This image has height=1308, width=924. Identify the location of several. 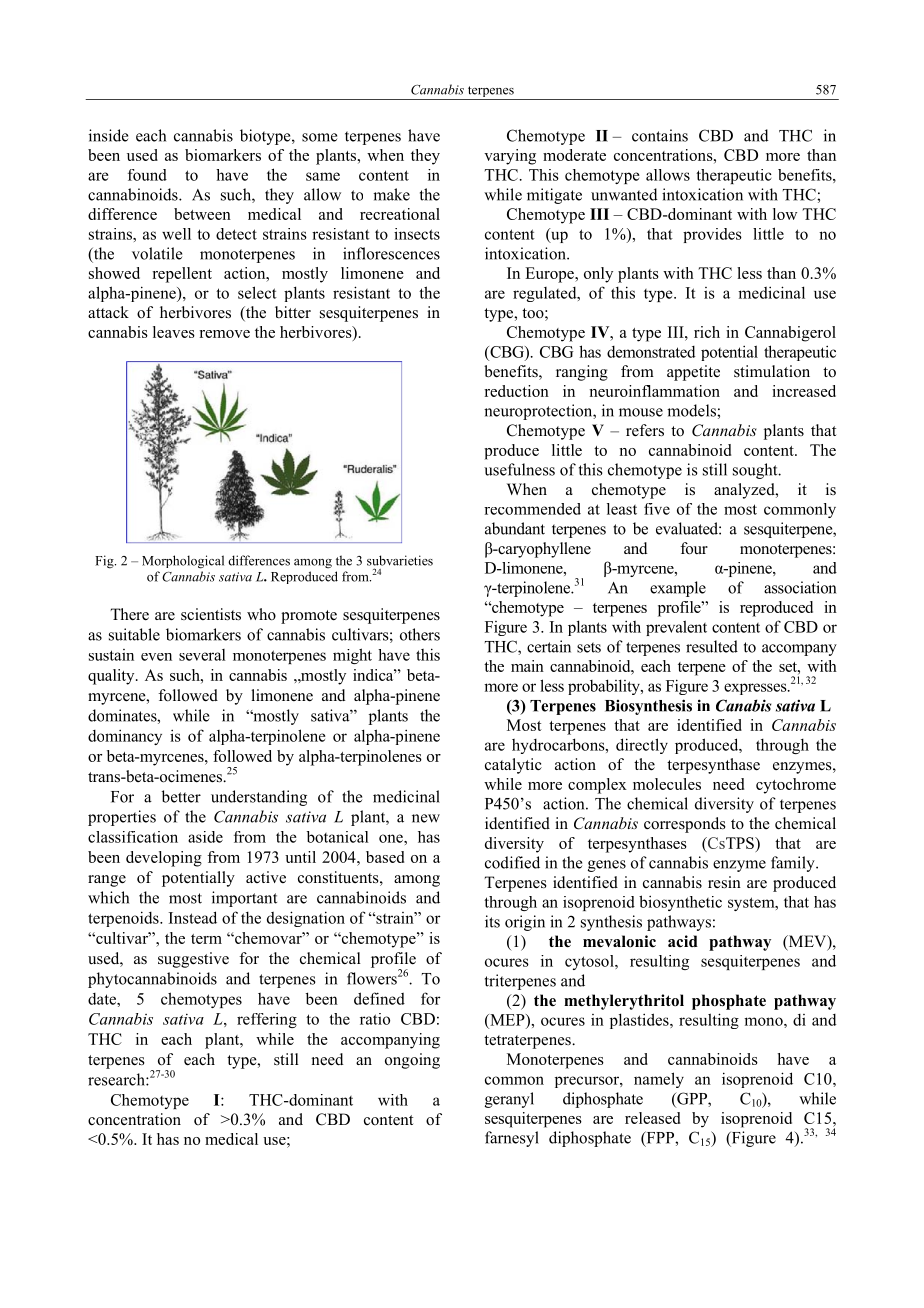
(202, 655).
